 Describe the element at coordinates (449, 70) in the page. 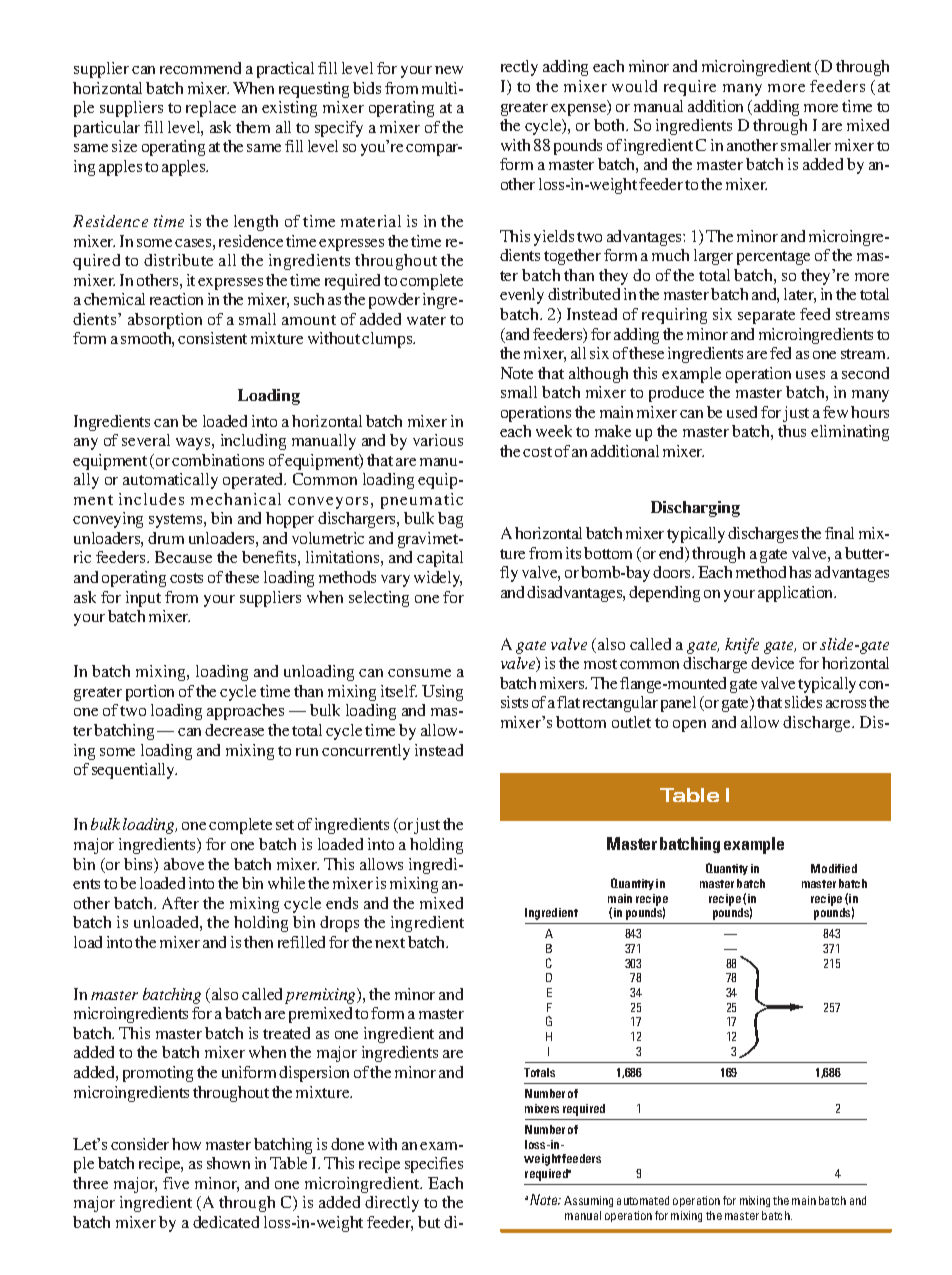

I see `new` at that location.
